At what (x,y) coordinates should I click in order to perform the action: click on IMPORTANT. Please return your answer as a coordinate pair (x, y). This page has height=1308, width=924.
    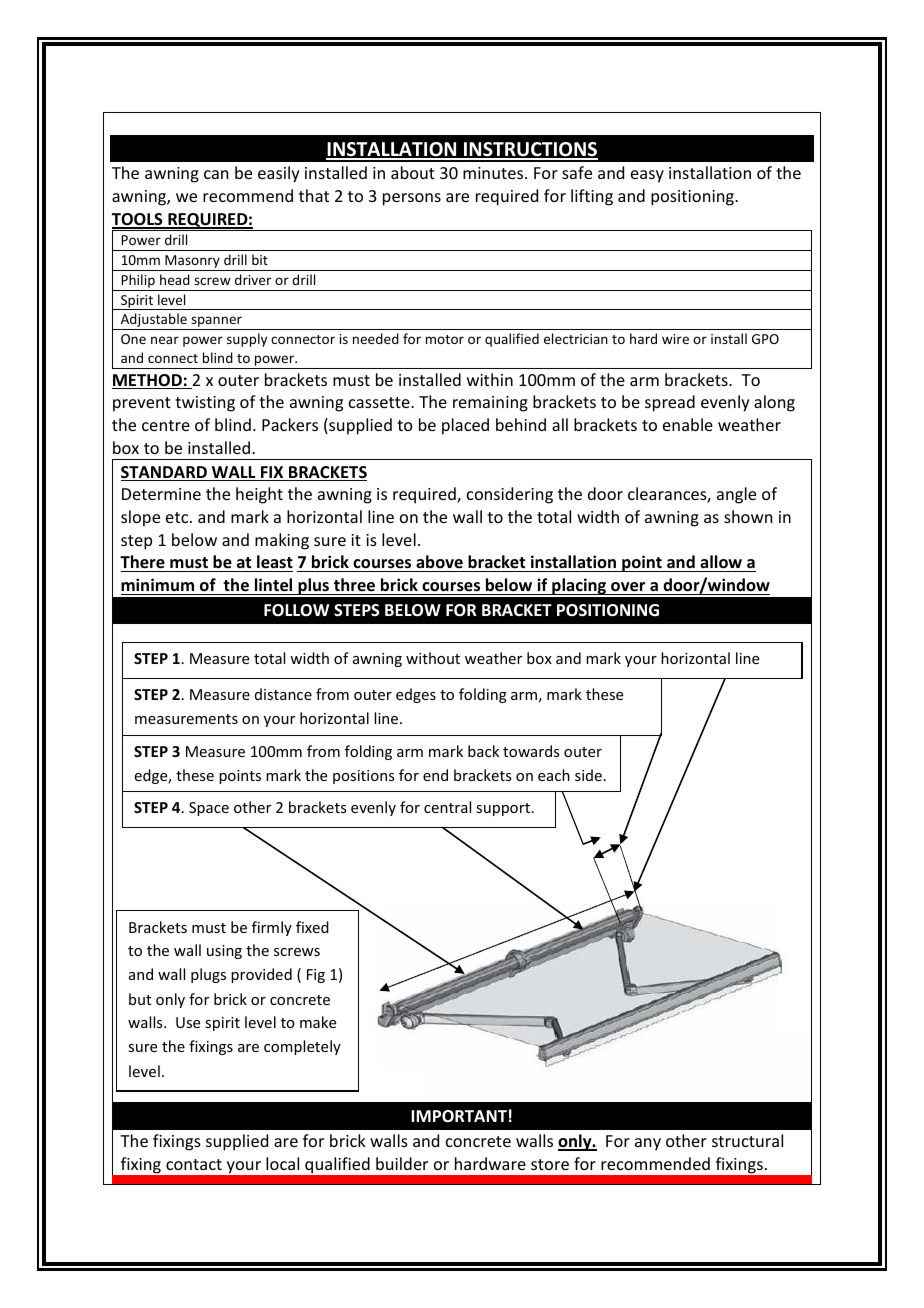
    Looking at the image, I should click on (459, 1116).
